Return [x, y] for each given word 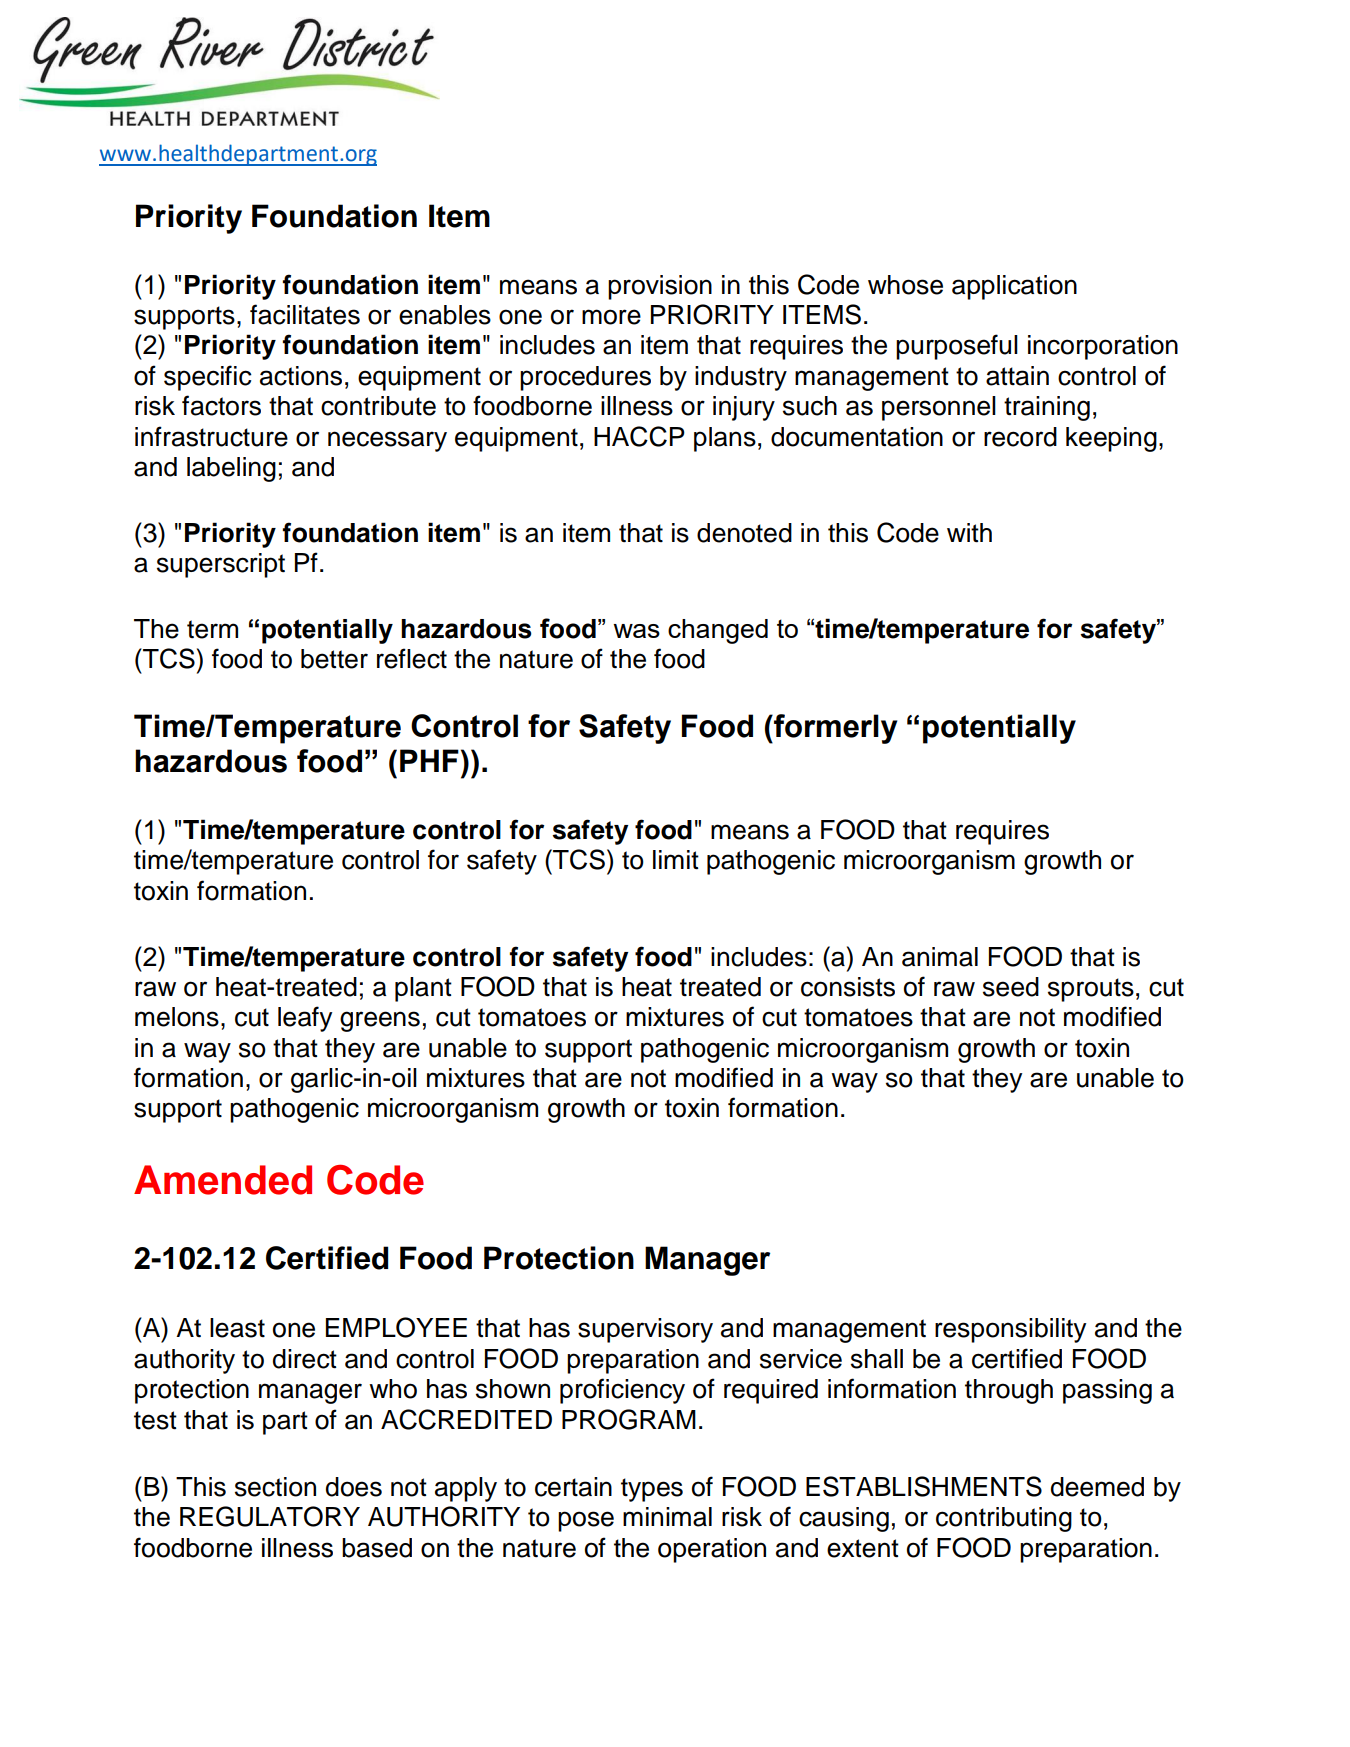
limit [676, 860]
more [611, 317]
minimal [667, 1517]
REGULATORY [270, 1516]
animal [940, 957]
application [1014, 287]
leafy [305, 1019]
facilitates [305, 314]
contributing [1004, 1519]
